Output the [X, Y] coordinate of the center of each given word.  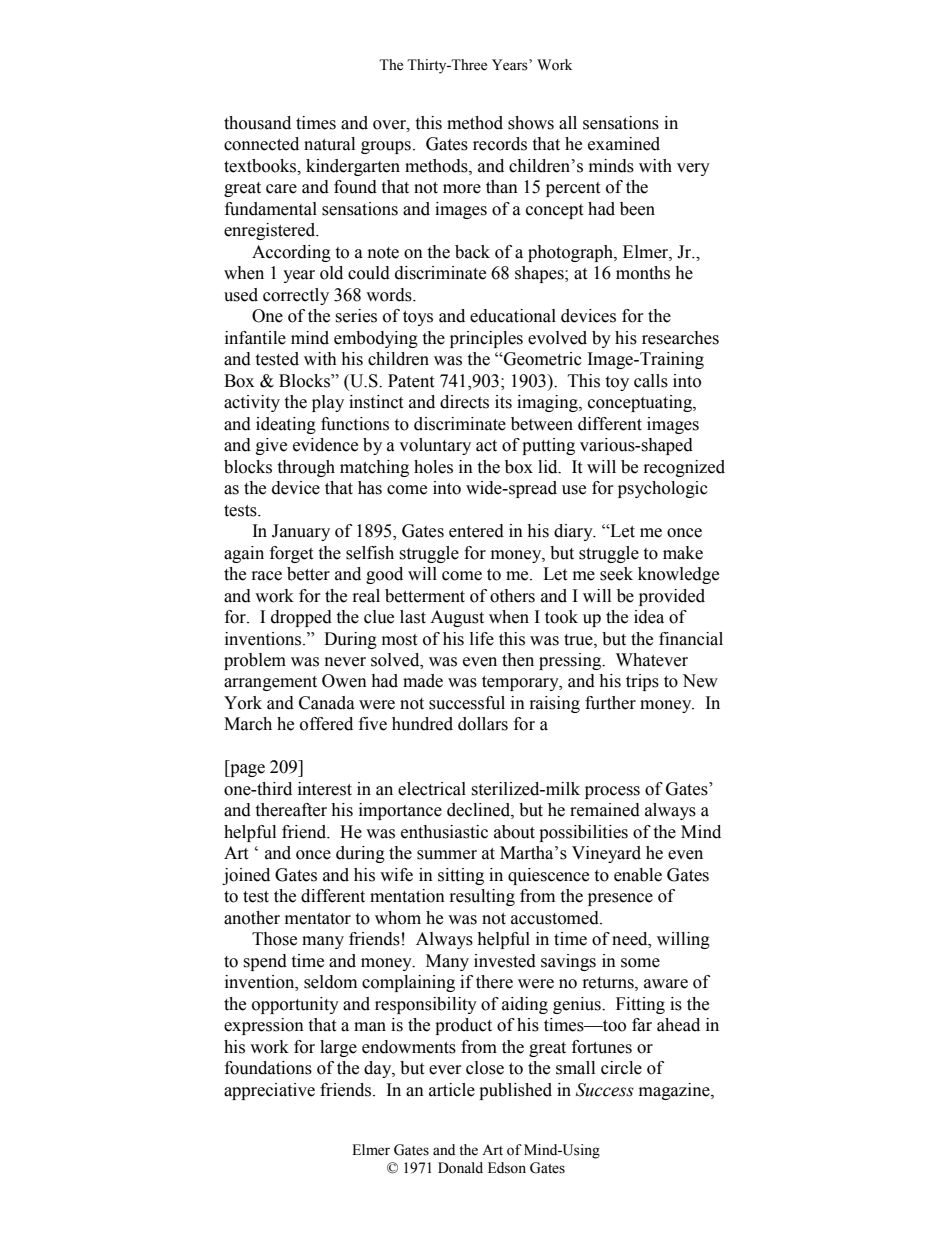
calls [651, 381]
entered [476, 531]
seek [616, 574]
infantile [255, 338]
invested [505, 961]
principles [486, 339]
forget [291, 554]
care [281, 189]
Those [274, 939]
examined [624, 144]
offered [326, 724]
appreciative [269, 1091]
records [500, 144]
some [640, 963]
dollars [483, 724]
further [610, 703]
